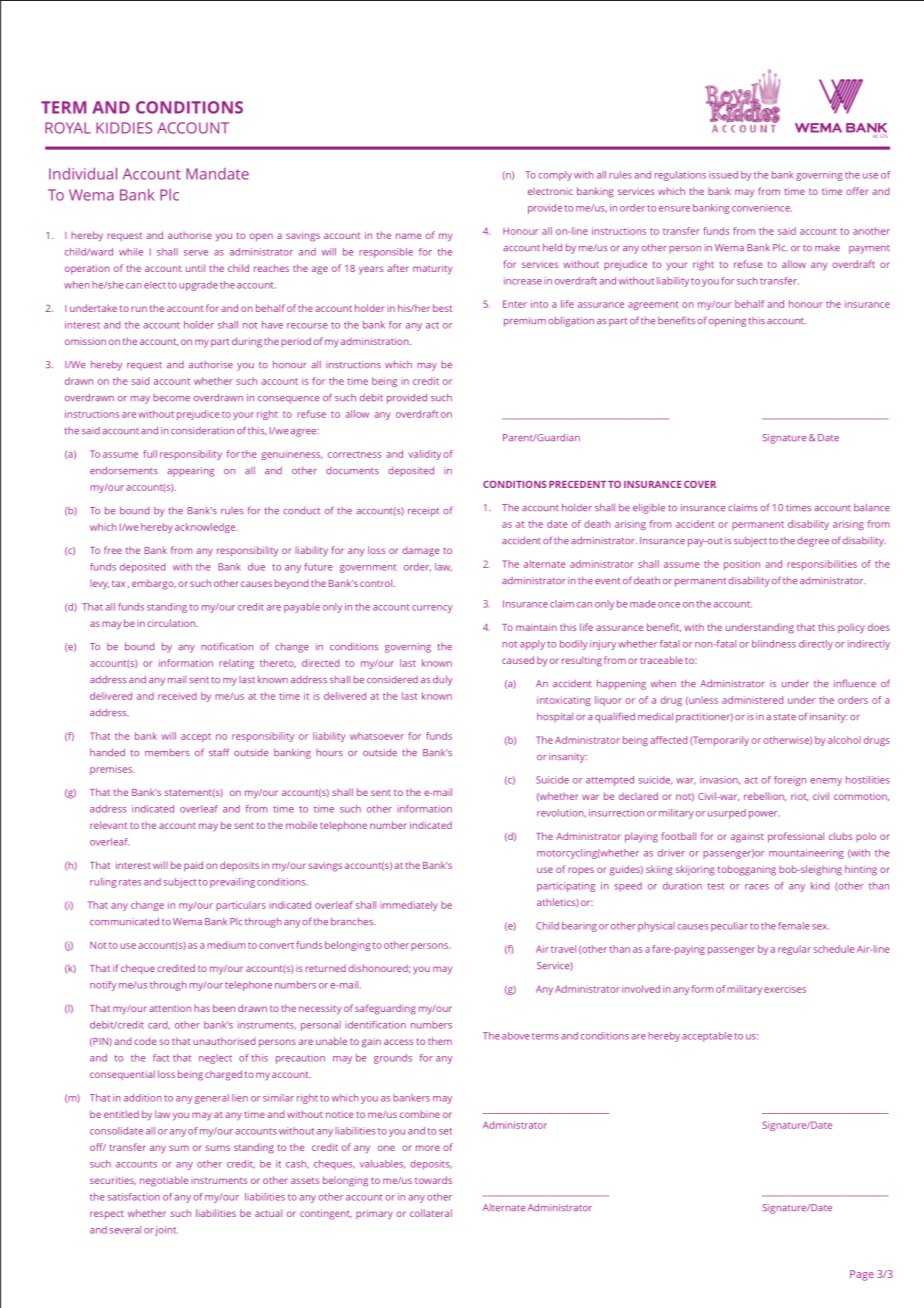 The height and width of the image is (1308, 924). What do you see at coordinates (752, 700) in the image?
I see `administered` at bounding box center [752, 700].
